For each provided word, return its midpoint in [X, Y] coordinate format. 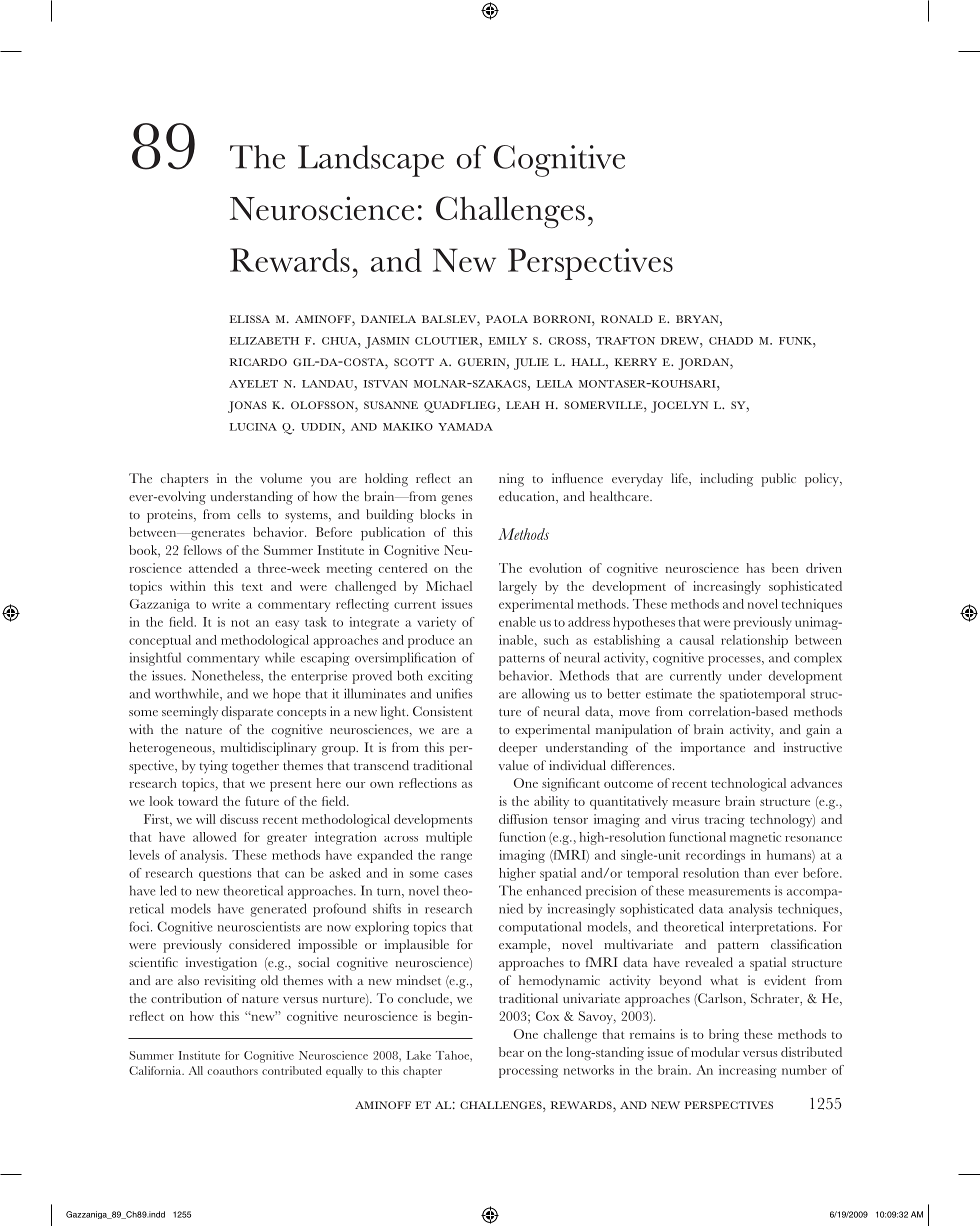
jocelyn [679, 407]
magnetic [755, 838]
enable [517, 622]
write [226, 604]
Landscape [371, 161]
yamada [465, 427]
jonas [247, 407]
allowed [214, 837]
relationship [754, 641]
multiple [449, 838]
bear [511, 1052]
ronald [627, 319]
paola [507, 319]
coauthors [232, 1070]
